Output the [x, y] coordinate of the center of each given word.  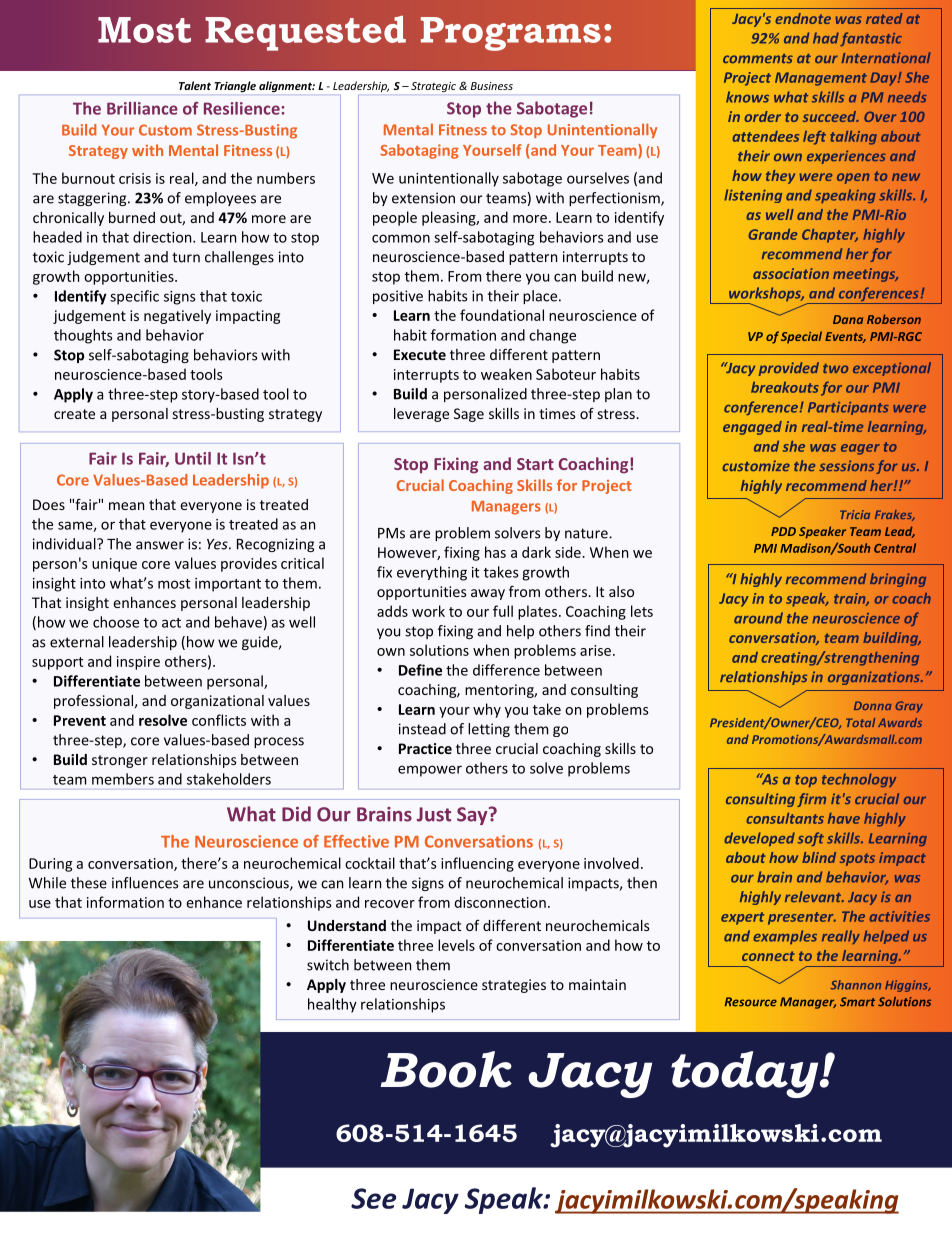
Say [473, 816]
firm [811, 800]
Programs [511, 34]
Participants [848, 408]
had [826, 38]
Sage [469, 415]
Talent [195, 85]
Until [193, 458]
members [123, 779]
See [373, 1198]
